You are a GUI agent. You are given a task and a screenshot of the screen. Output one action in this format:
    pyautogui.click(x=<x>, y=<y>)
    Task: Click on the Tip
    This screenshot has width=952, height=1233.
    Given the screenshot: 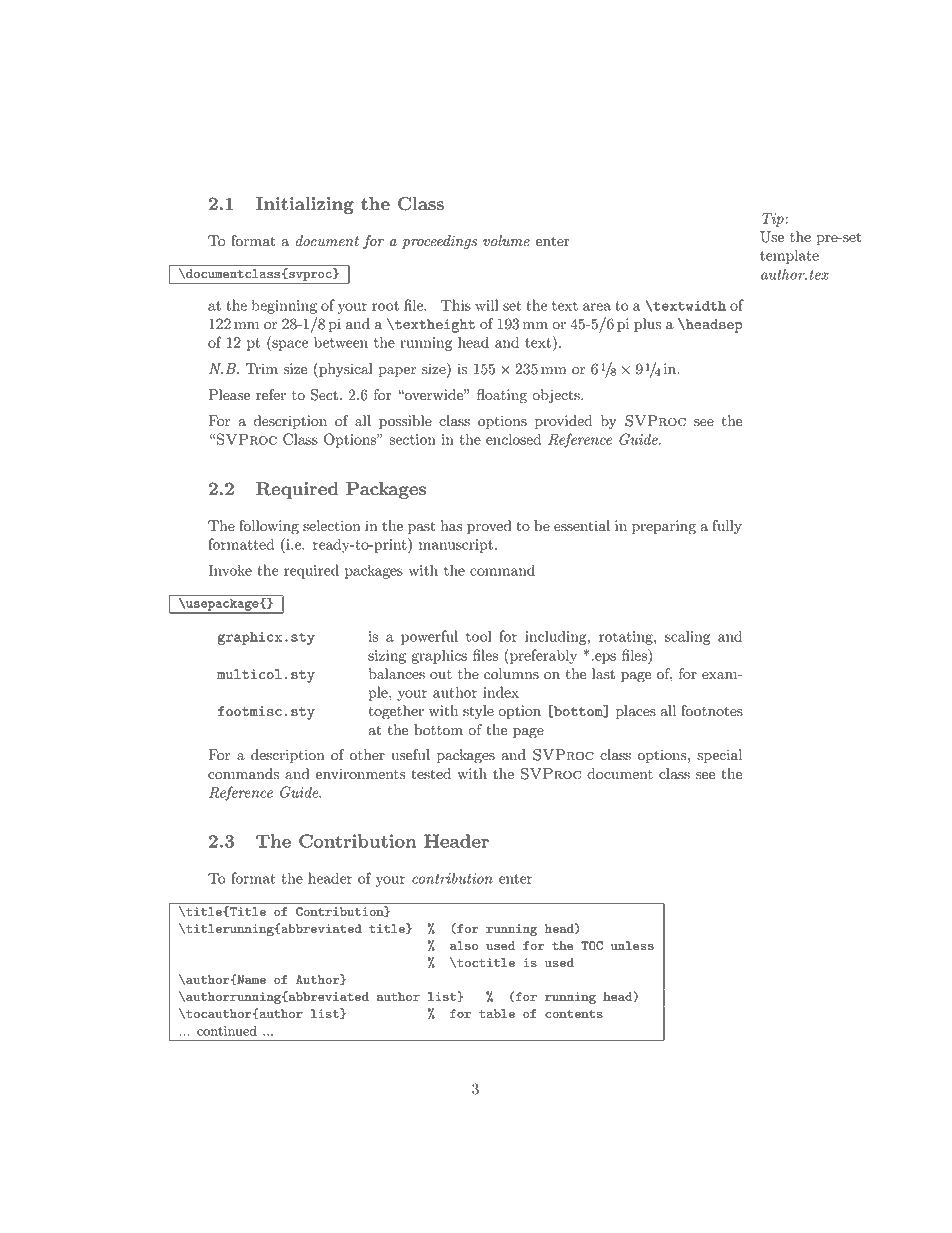 What is the action you would take?
    pyautogui.click(x=773, y=220)
